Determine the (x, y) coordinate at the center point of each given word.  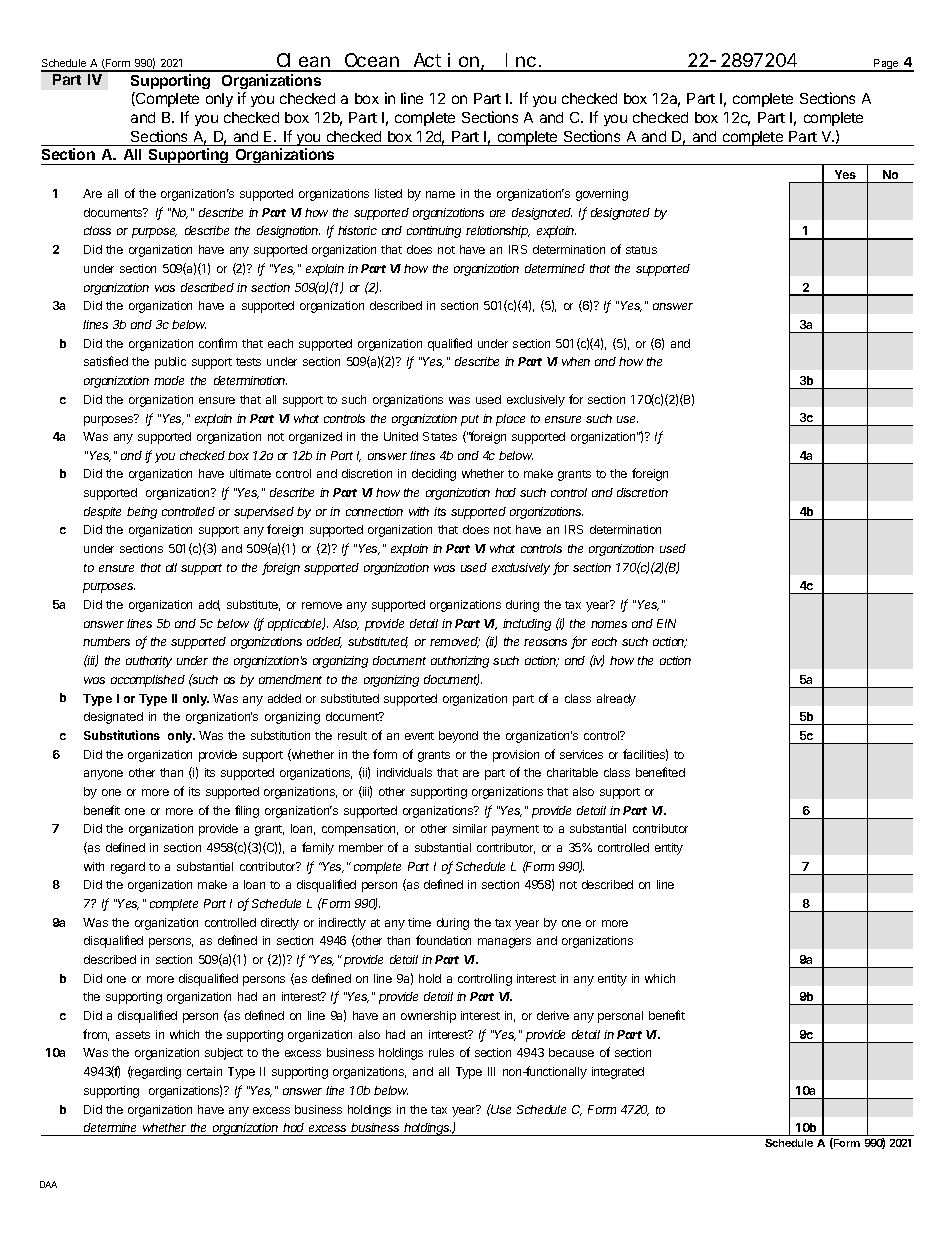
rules (441, 1052)
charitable (572, 772)
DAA (48, 1184)
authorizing (460, 662)
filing (247, 811)
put (470, 420)
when (576, 361)
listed (388, 193)
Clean (304, 62)
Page (886, 65)
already (616, 700)
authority (149, 662)
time (419, 922)
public (170, 363)
